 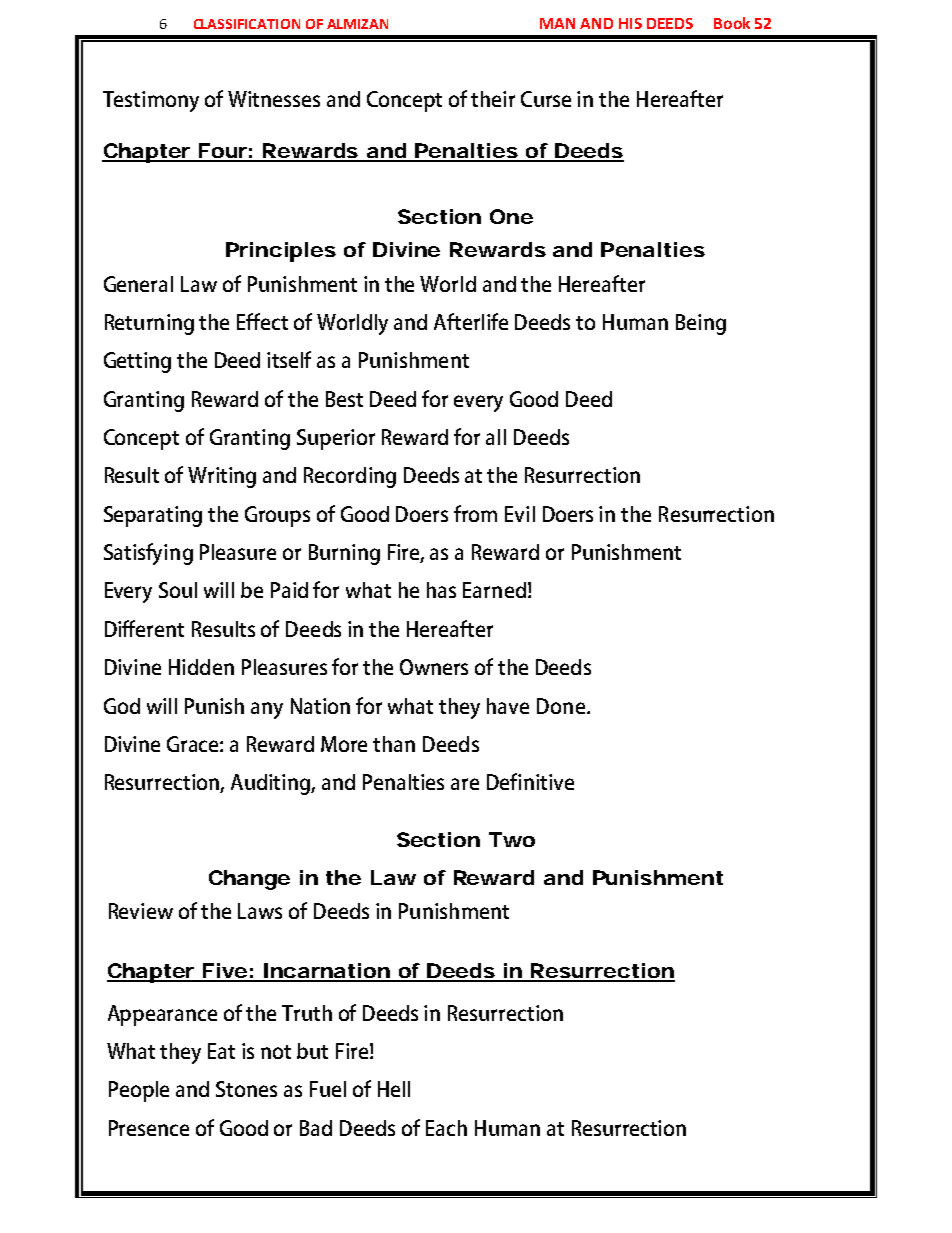 I want to click on Hell, so click(x=394, y=1089).
